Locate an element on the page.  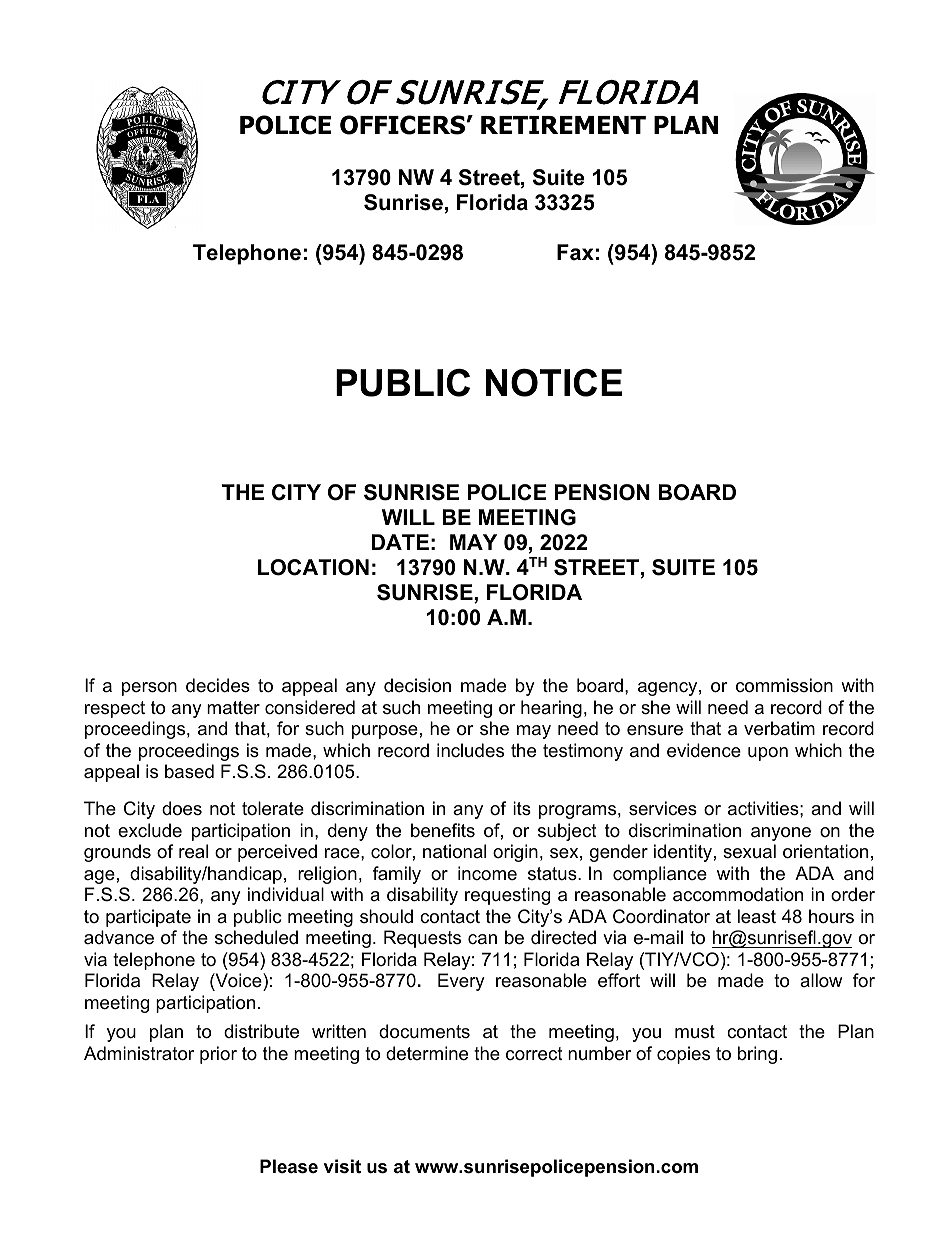
requesting is located at coordinates (507, 896).
